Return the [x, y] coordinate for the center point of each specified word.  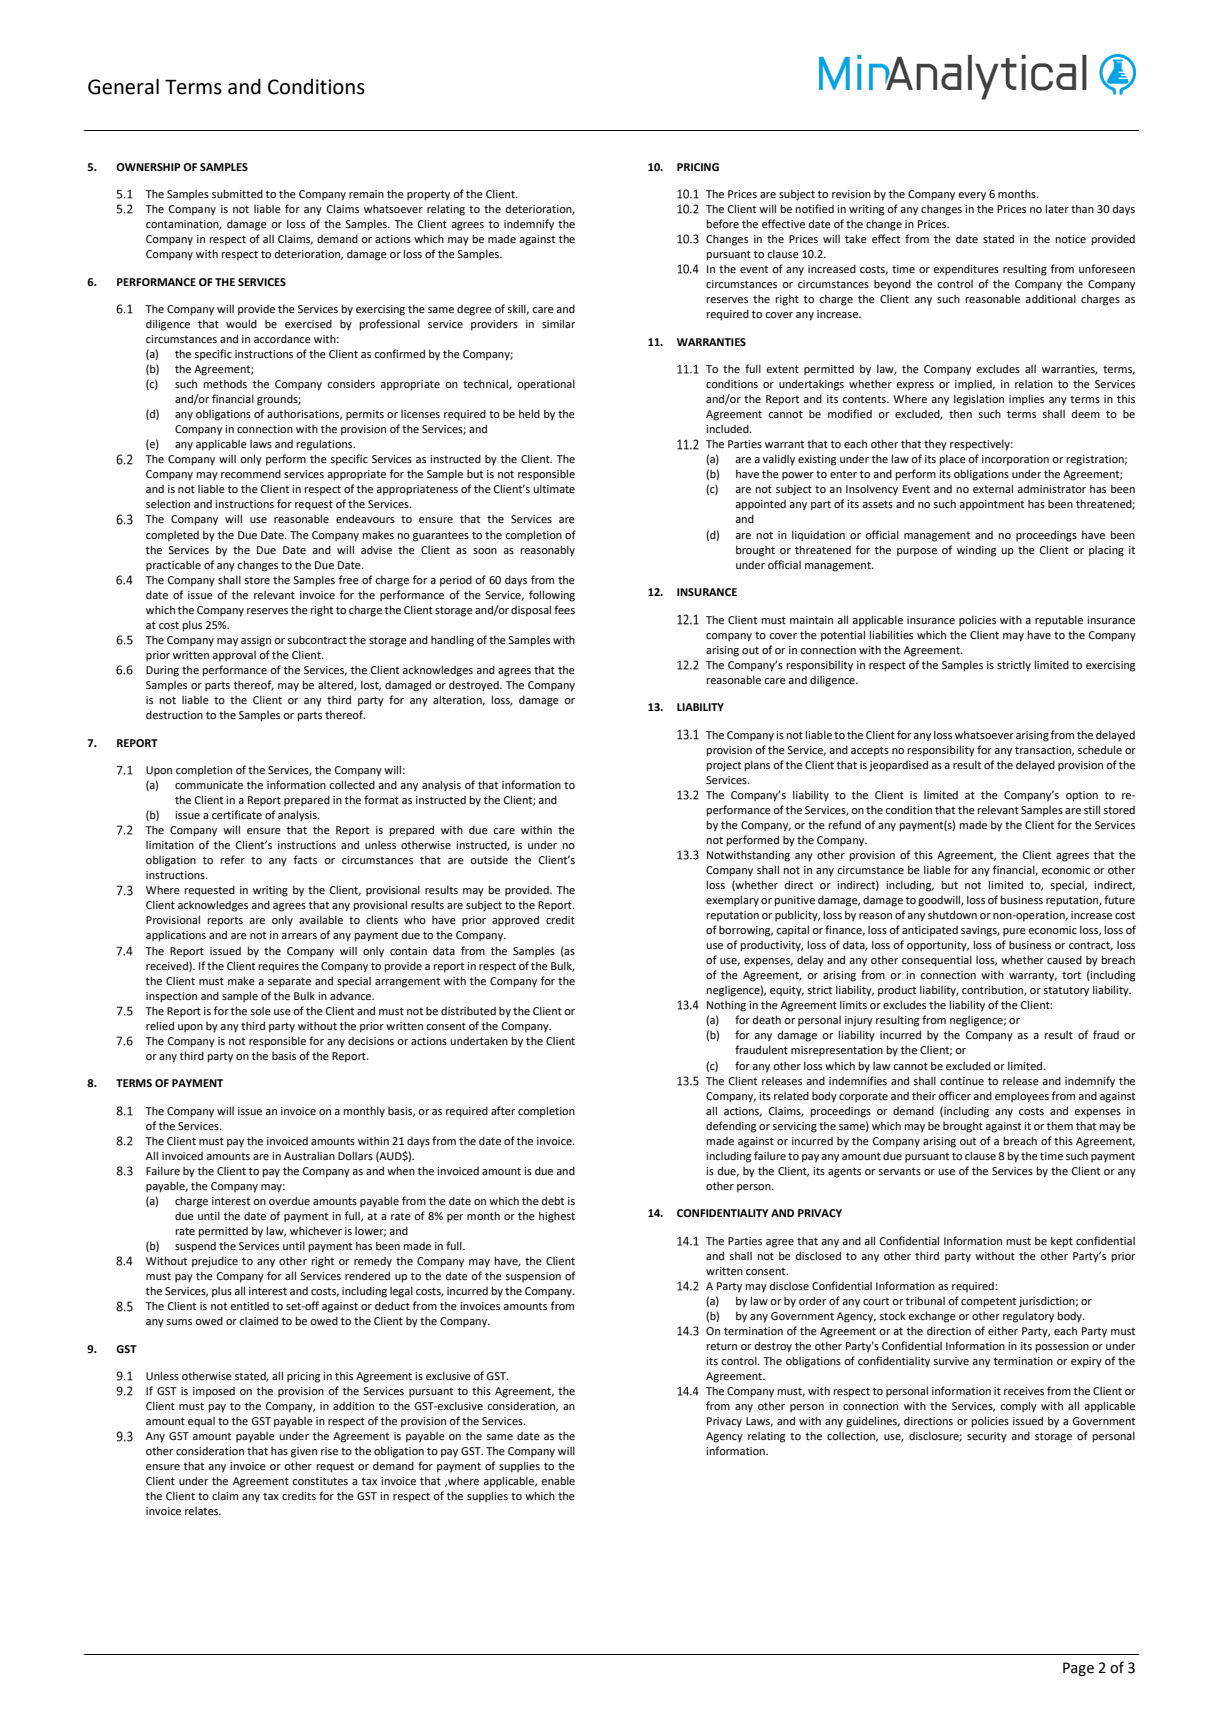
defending [731, 1127]
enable [558, 1480]
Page [1078, 1669]
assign [256, 641]
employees [1022, 1097]
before [722, 223]
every [972, 196]
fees [564, 609]
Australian [309, 1155]
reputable [1059, 621]
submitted [237, 193]
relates [203, 1511]
